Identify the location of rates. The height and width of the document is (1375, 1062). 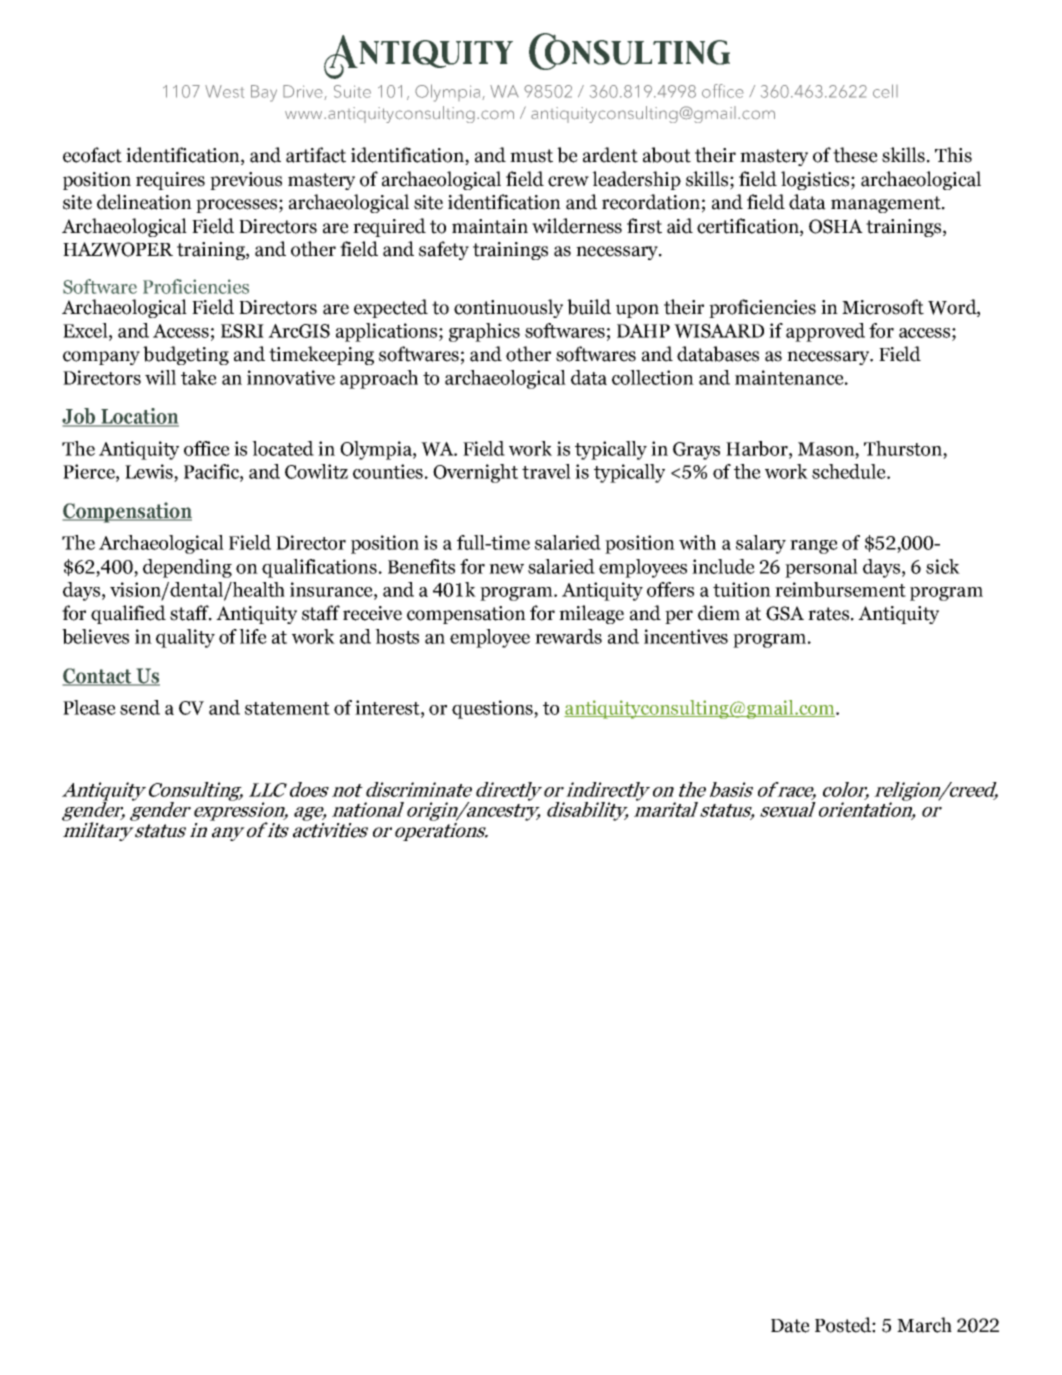
(828, 614).
